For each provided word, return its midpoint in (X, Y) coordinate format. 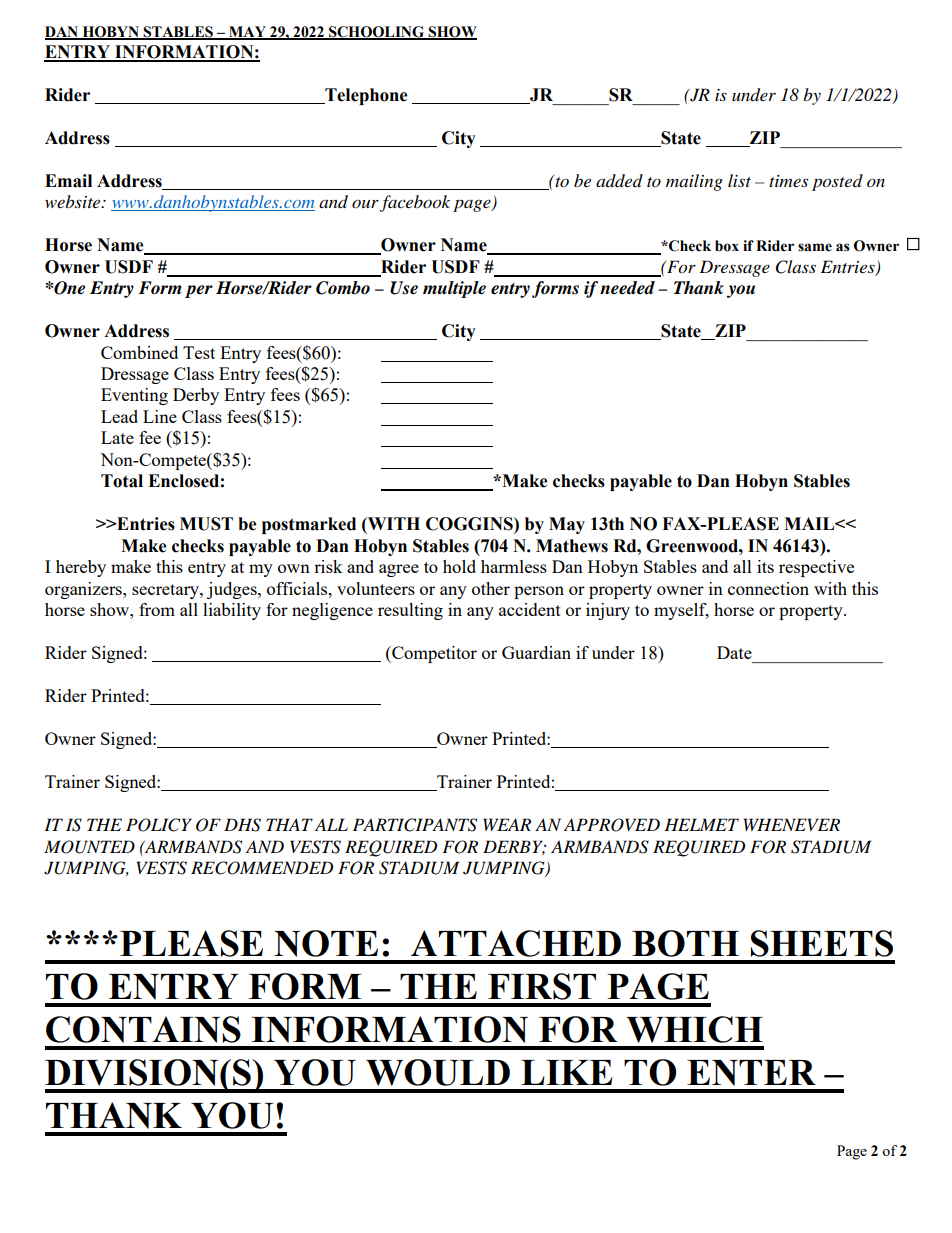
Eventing (134, 396)
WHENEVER (792, 824)
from (157, 609)
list (739, 180)
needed (627, 288)
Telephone (365, 96)
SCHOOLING (377, 33)
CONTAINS (143, 1029)
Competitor (433, 654)
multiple (454, 289)
